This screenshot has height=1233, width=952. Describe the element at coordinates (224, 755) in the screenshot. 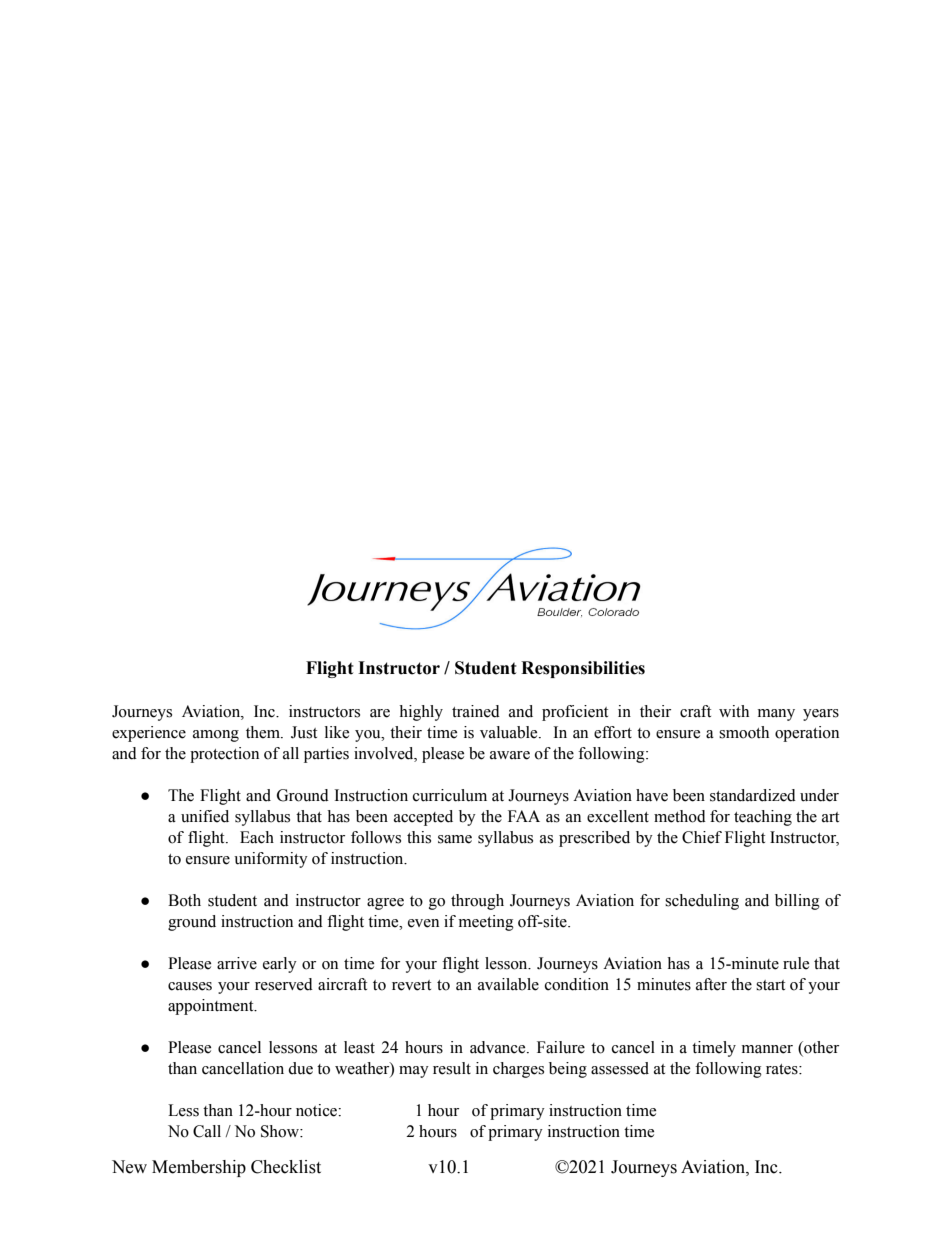

I see `protection` at that location.
